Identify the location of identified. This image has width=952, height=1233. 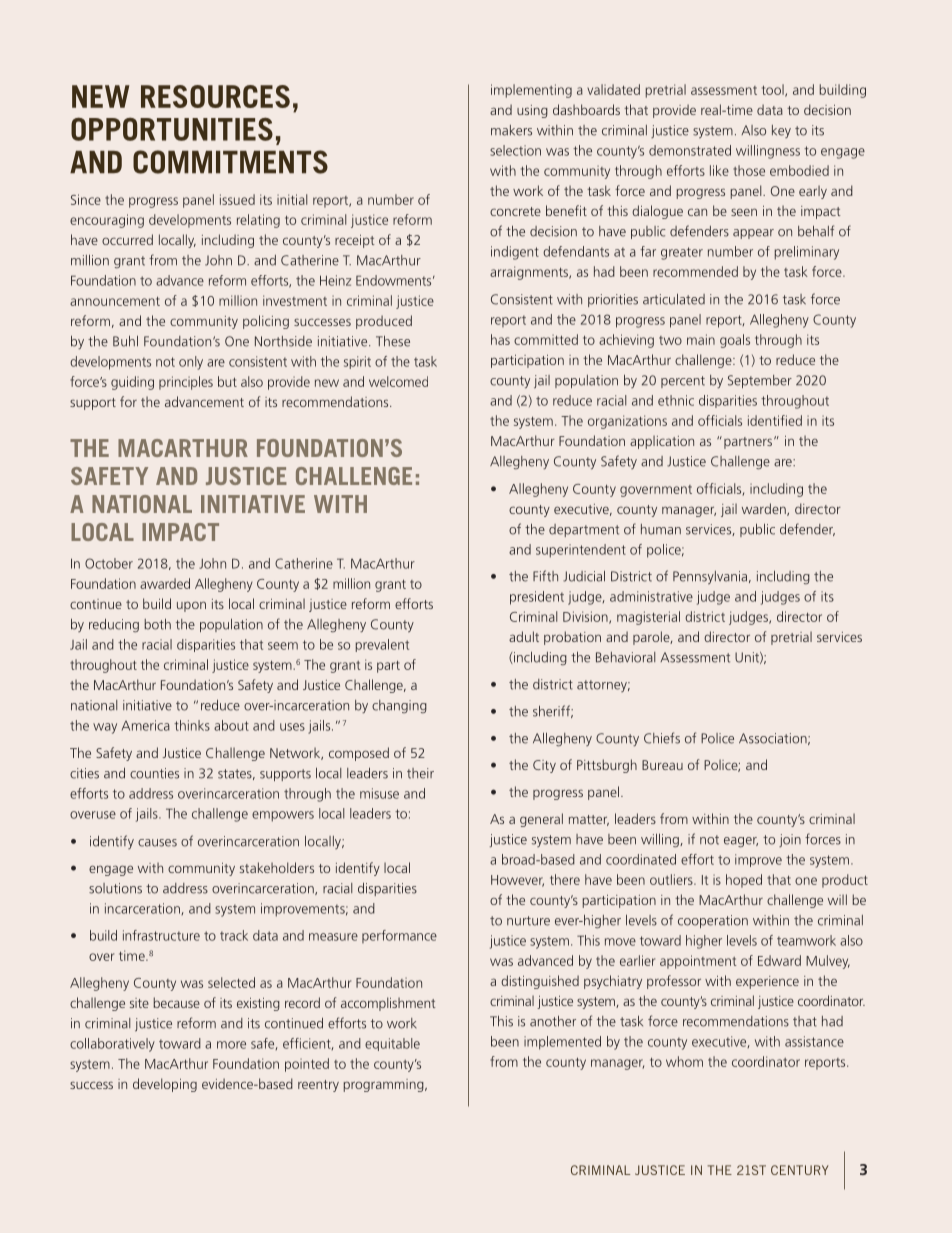
(775, 420).
